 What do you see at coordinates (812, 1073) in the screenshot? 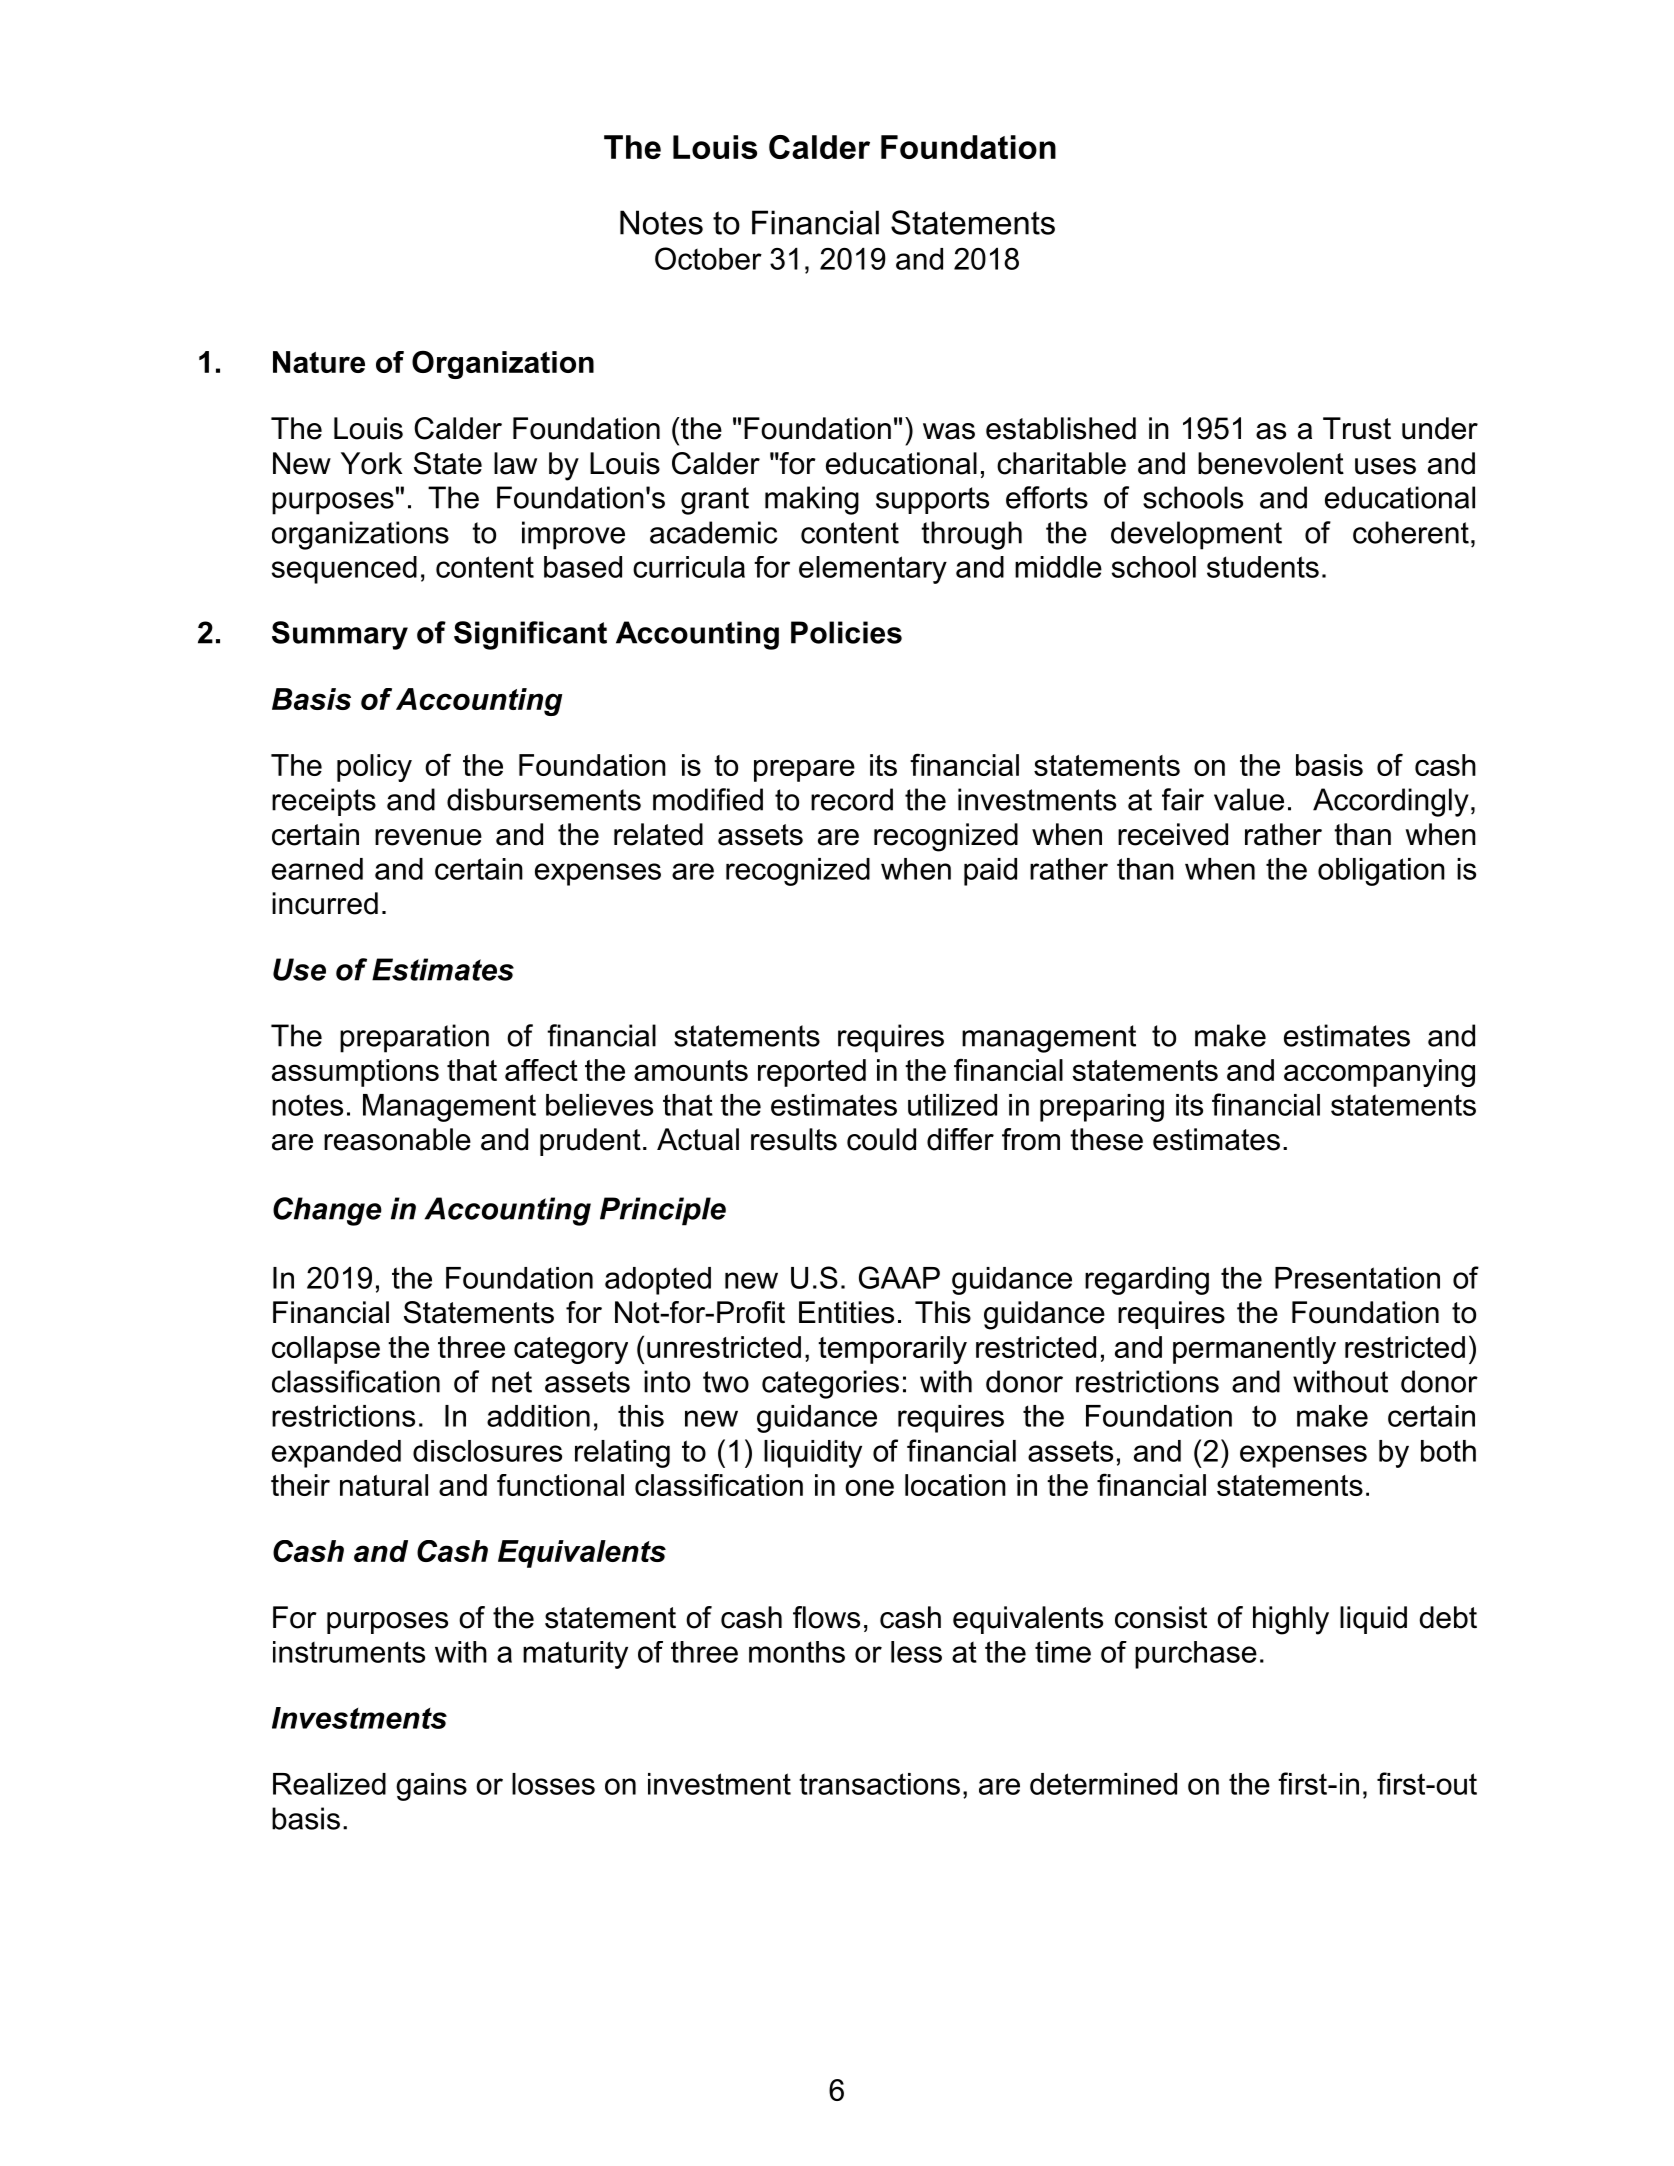
I see `reported` at bounding box center [812, 1073].
